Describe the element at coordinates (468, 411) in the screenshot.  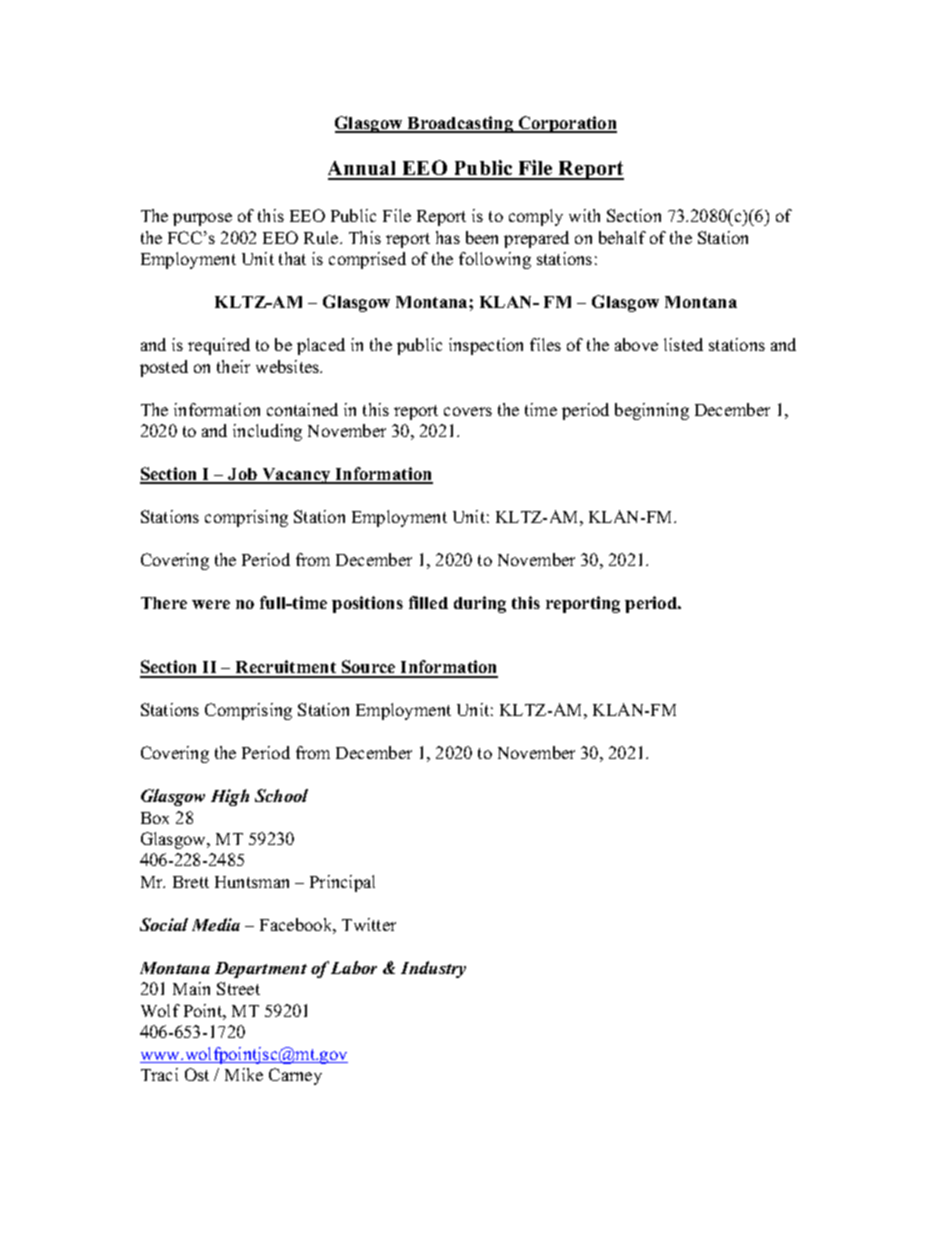
I see `covers` at that location.
